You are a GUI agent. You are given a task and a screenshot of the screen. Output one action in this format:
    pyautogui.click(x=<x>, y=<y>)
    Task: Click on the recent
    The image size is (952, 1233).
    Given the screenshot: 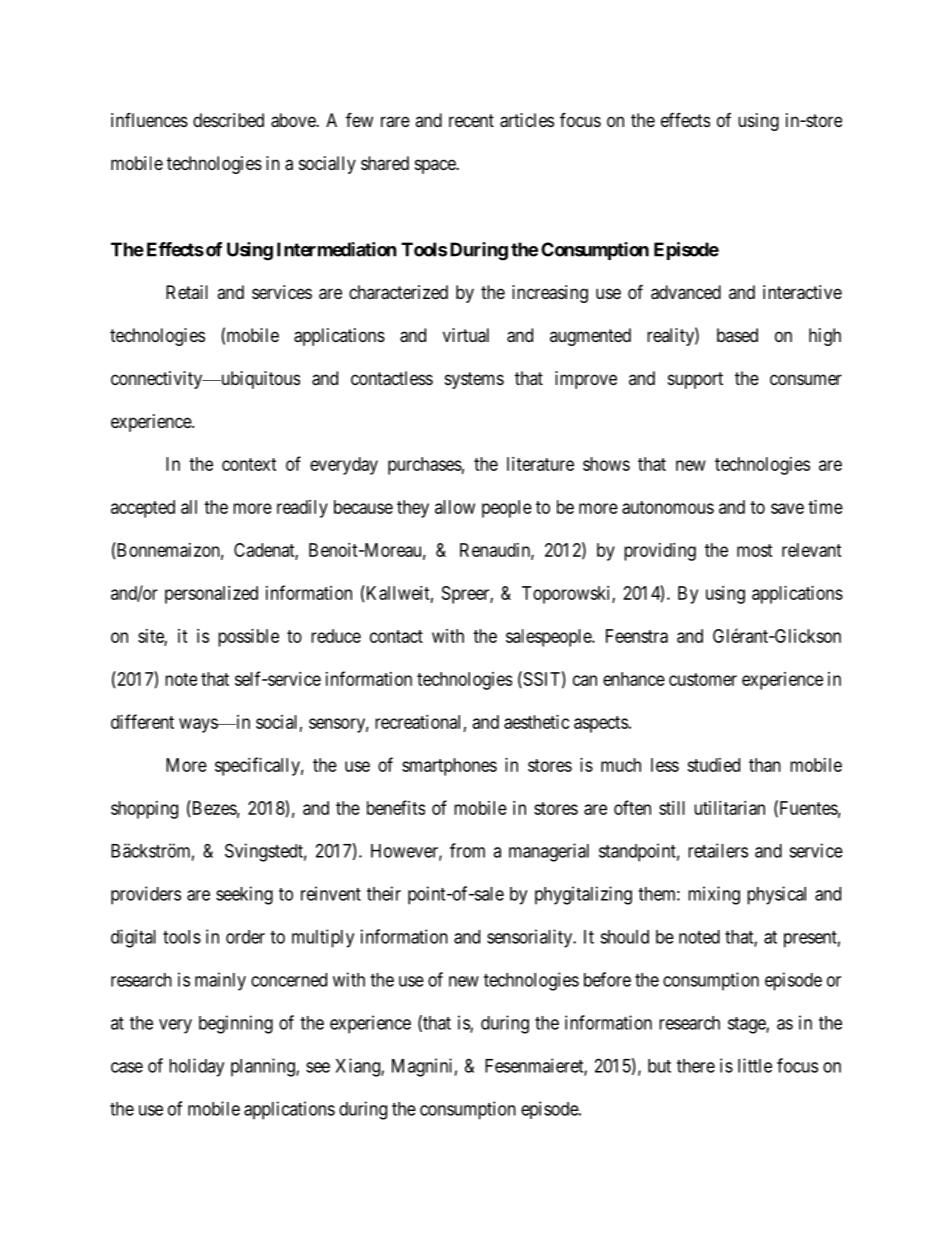 What is the action you would take?
    pyautogui.click(x=471, y=120)
